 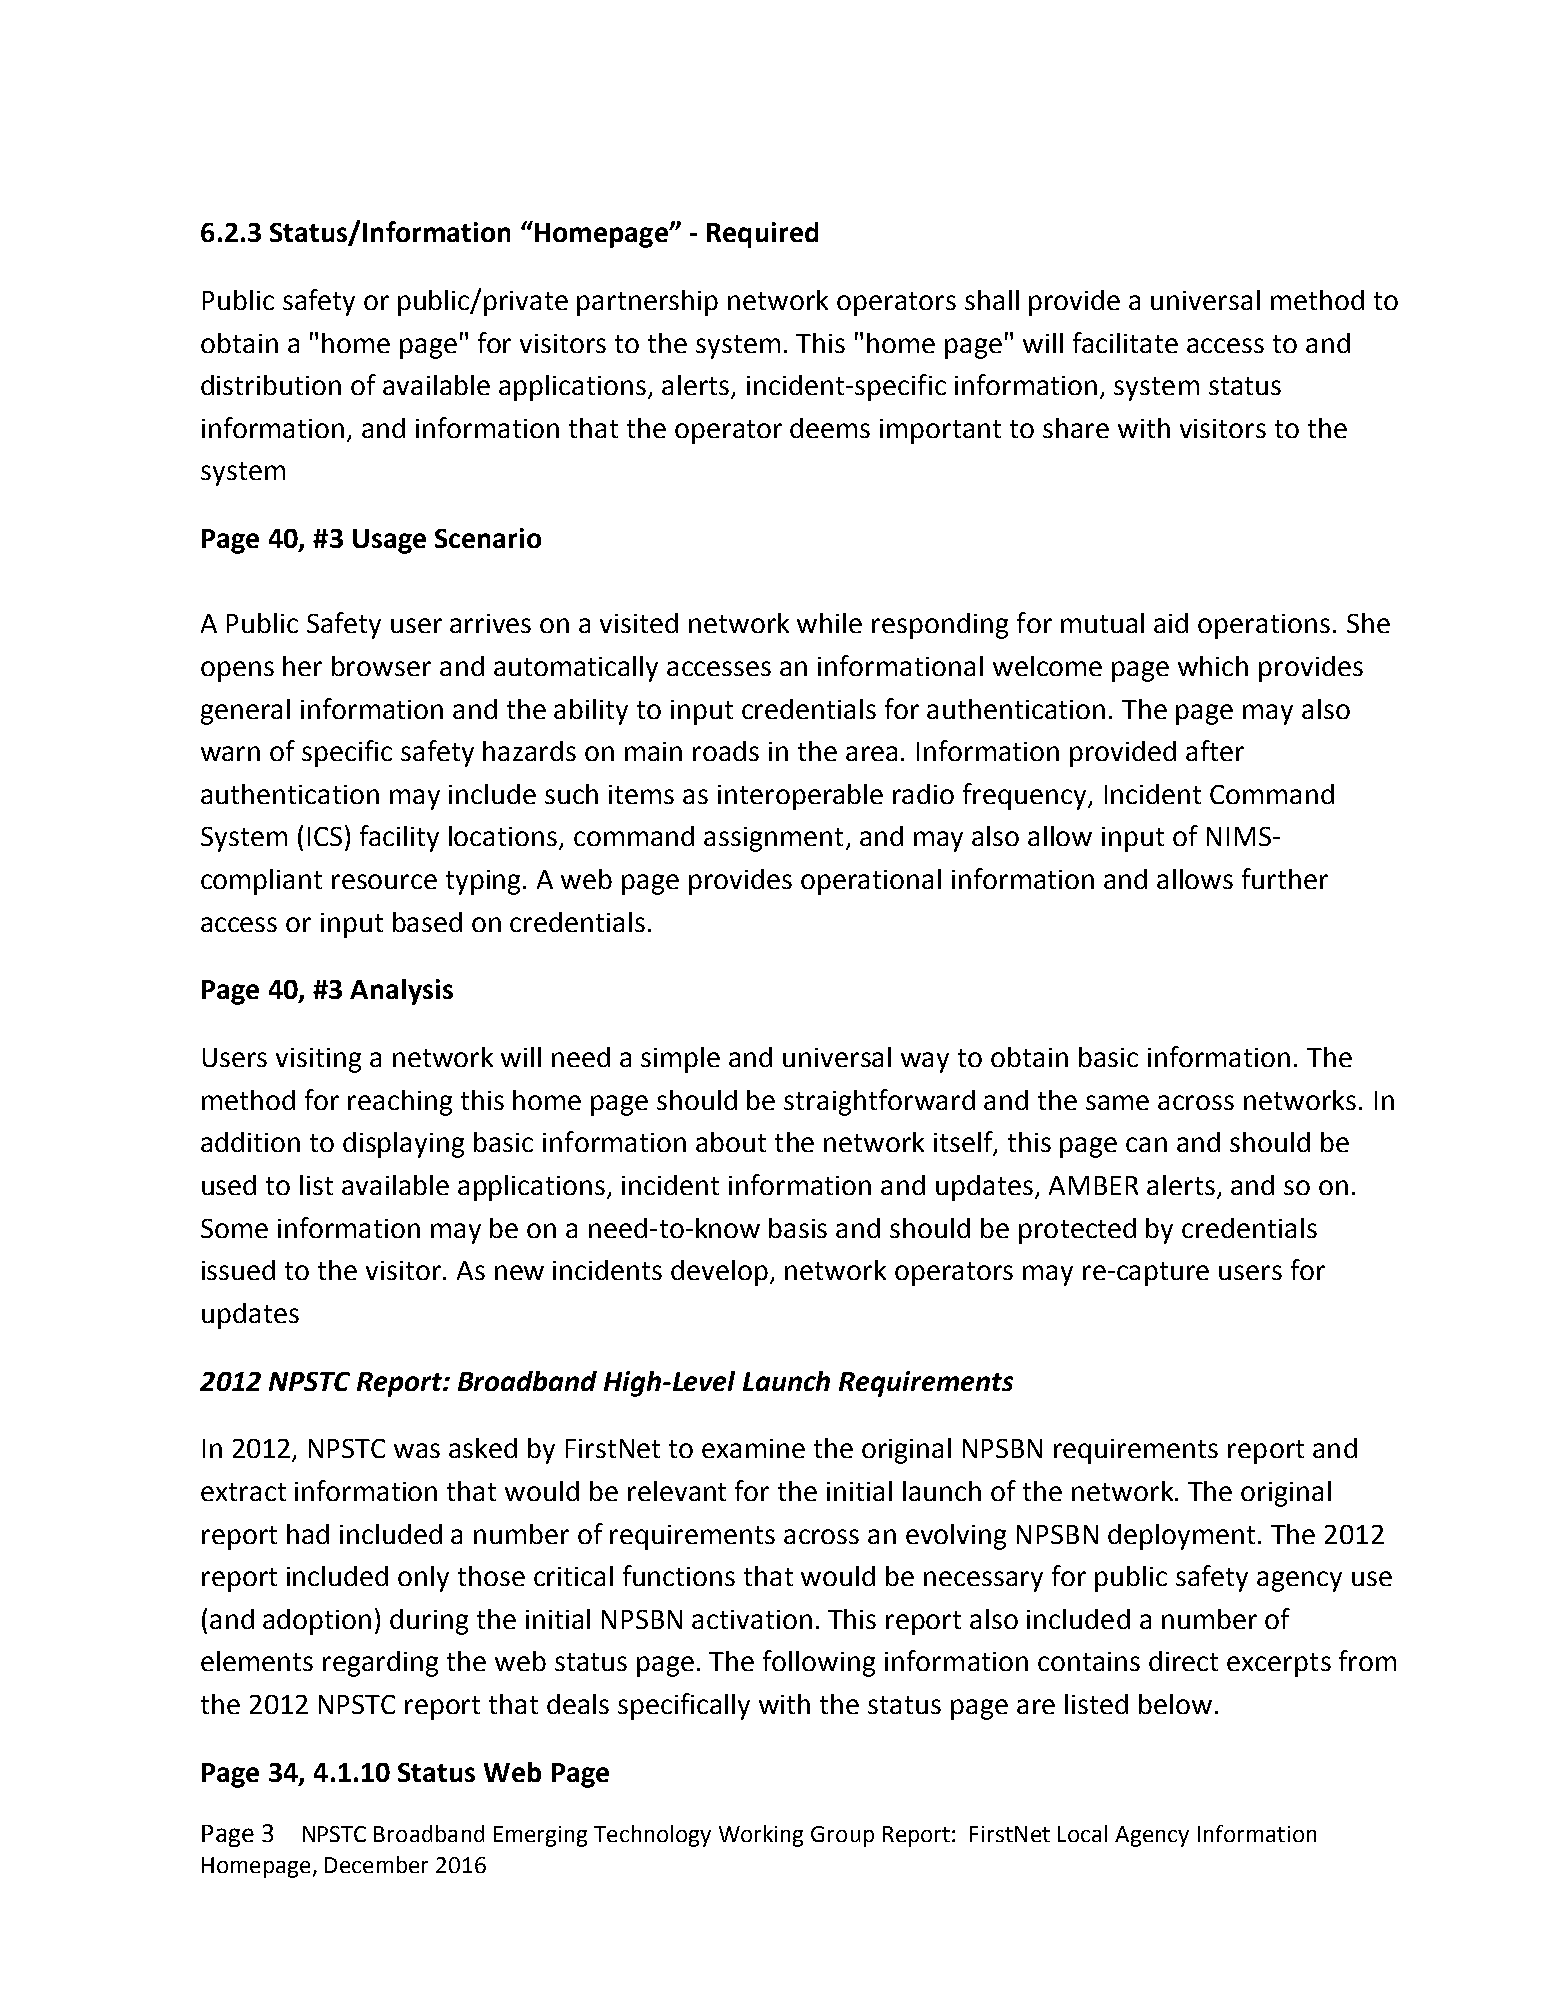 What do you see at coordinates (721, 1273) in the image?
I see `develop` at bounding box center [721, 1273].
